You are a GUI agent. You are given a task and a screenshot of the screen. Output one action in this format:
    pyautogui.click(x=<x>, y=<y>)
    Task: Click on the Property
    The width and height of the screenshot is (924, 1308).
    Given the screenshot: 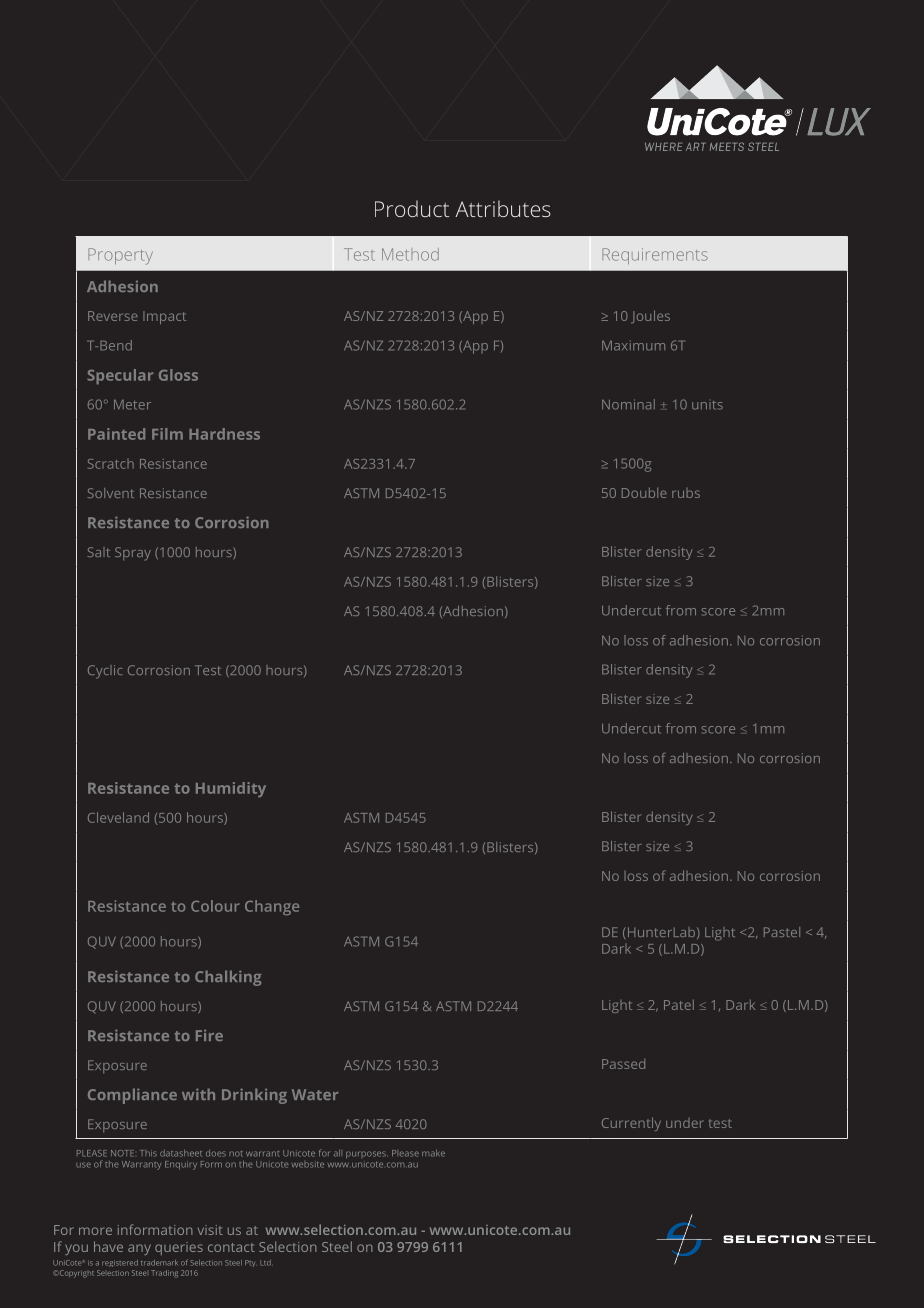 What is the action you would take?
    pyautogui.click(x=120, y=256)
